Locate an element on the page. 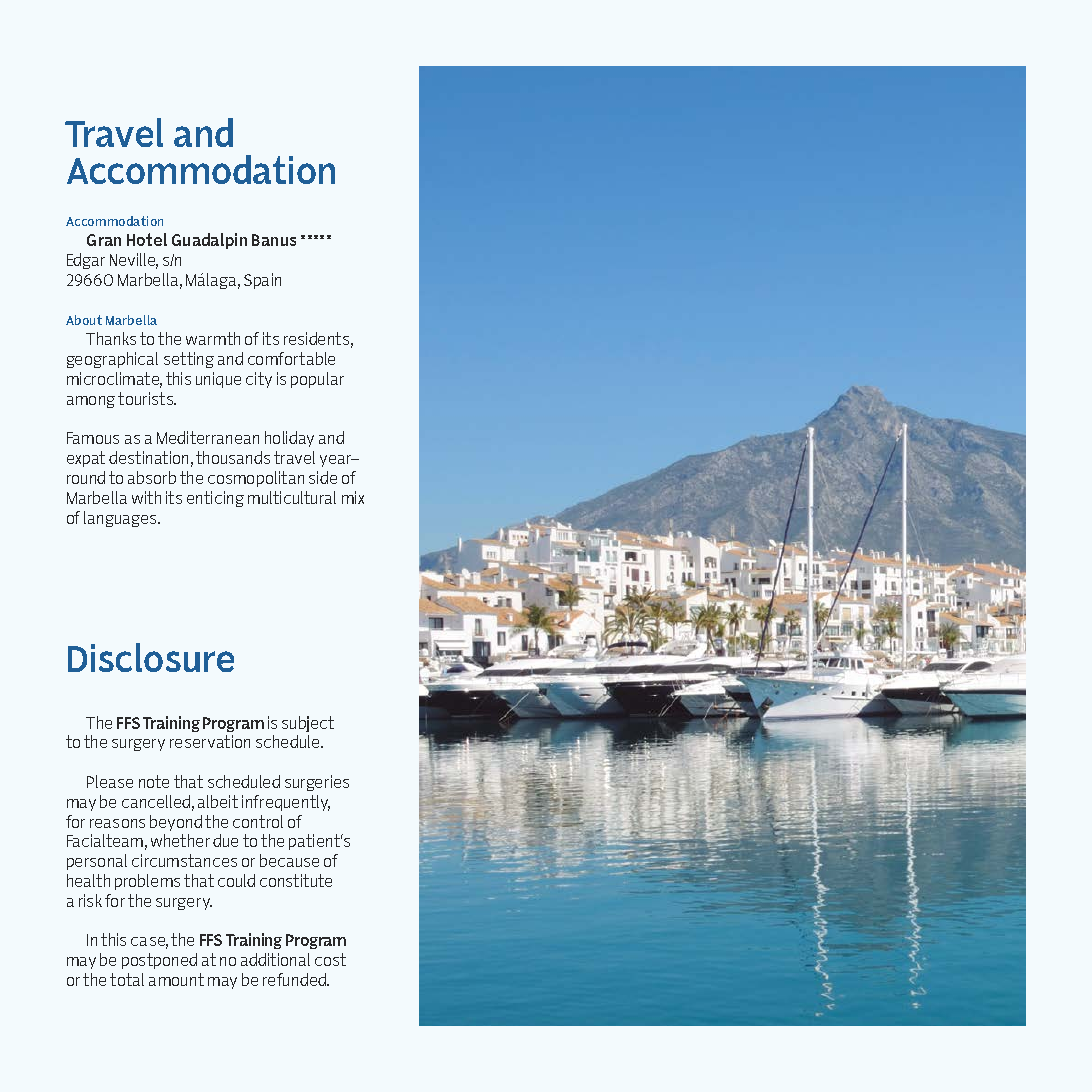 Image resolution: width=1092 pixels, height=1092 pixels. albeit is located at coordinates (218, 801).
